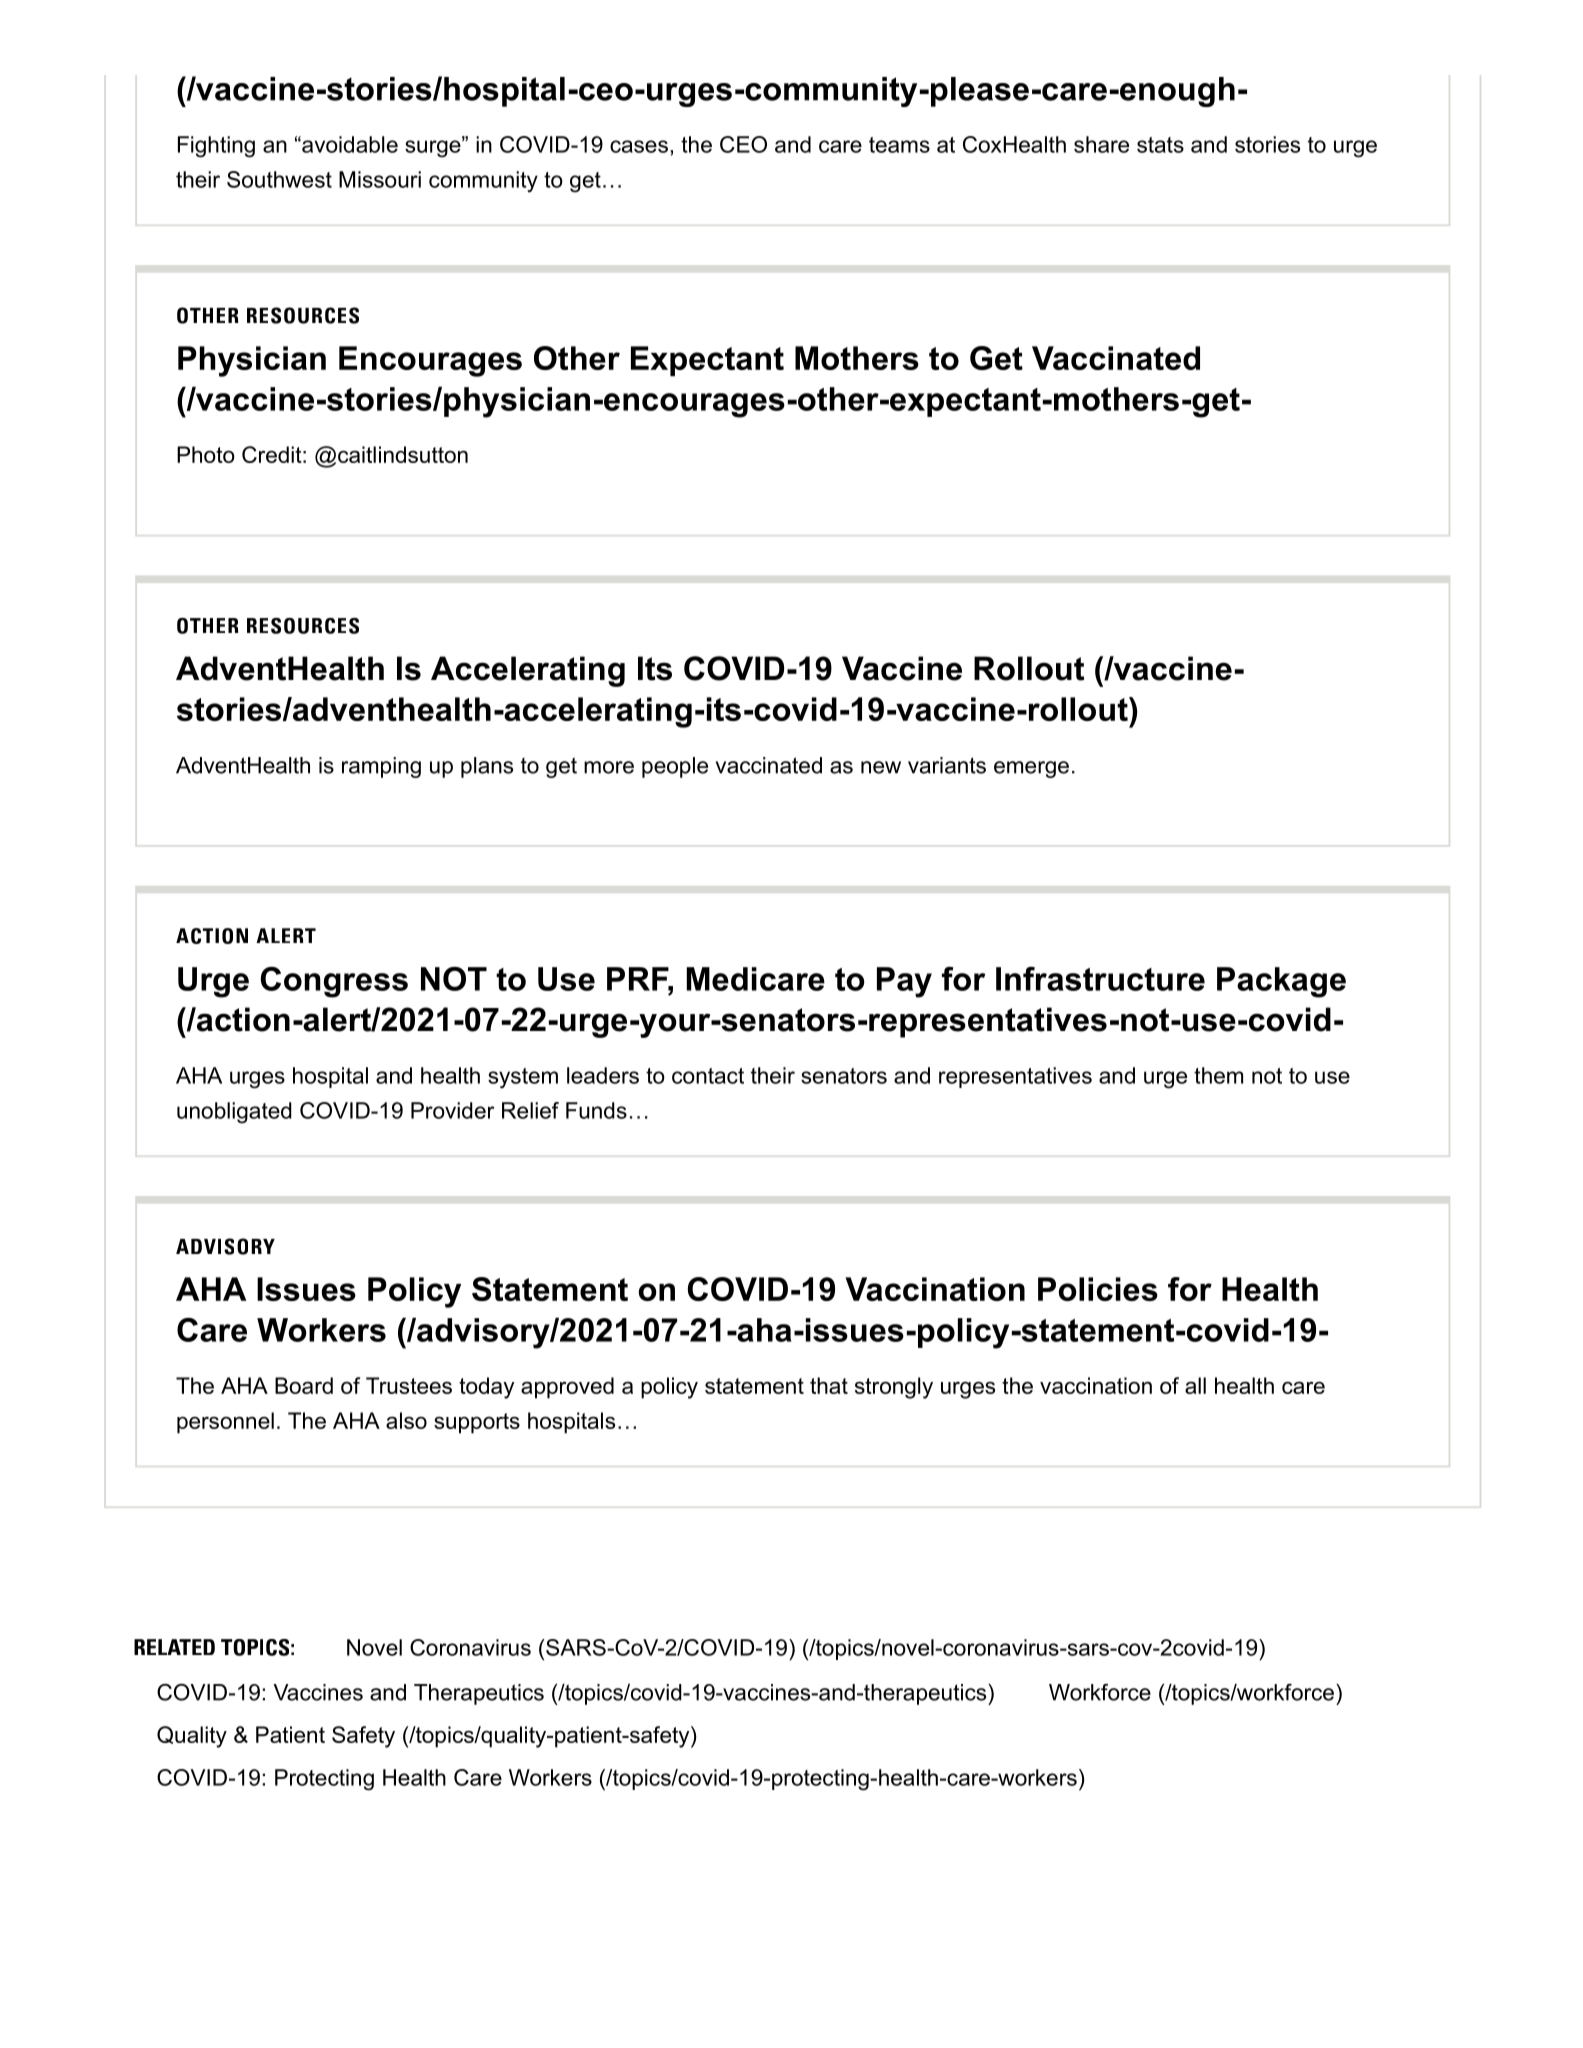  I want to click on cases, so click(639, 146).
